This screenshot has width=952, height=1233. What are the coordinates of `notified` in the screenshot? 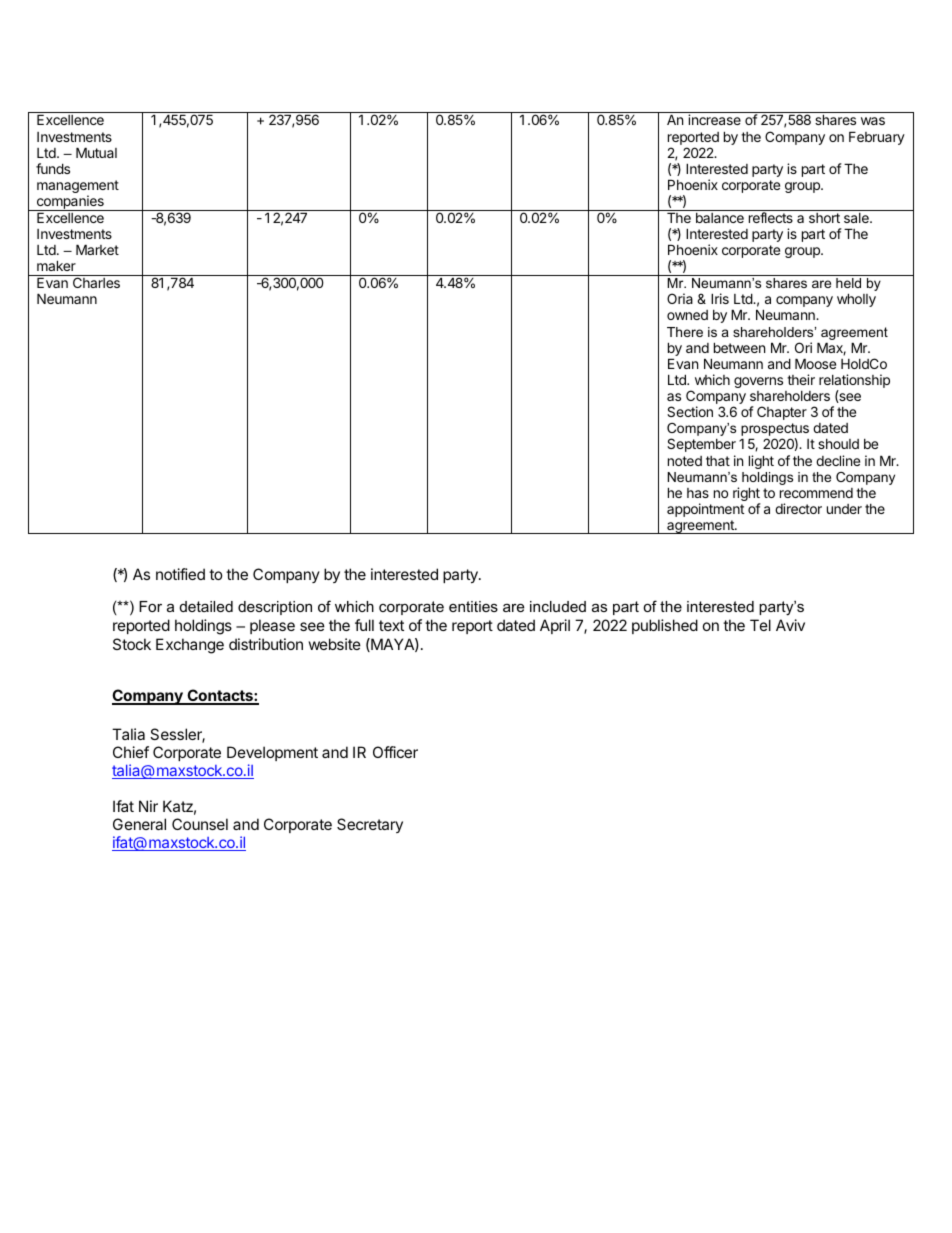 It's located at (180, 574).
